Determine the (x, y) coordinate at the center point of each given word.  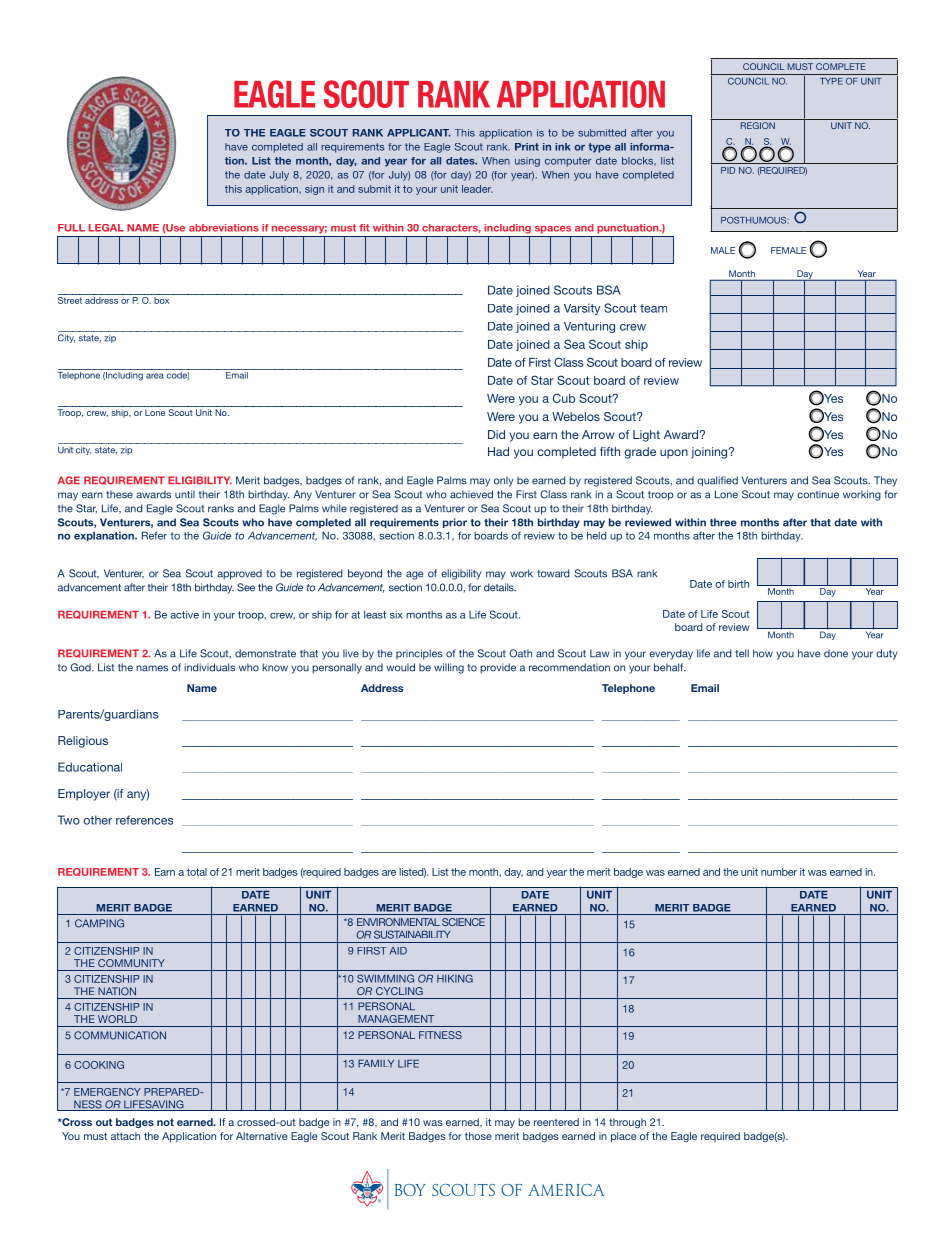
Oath (520, 653)
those (478, 1136)
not (165, 1122)
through (627, 1123)
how (763, 653)
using (527, 162)
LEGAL (106, 228)
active (184, 615)
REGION (758, 125)
